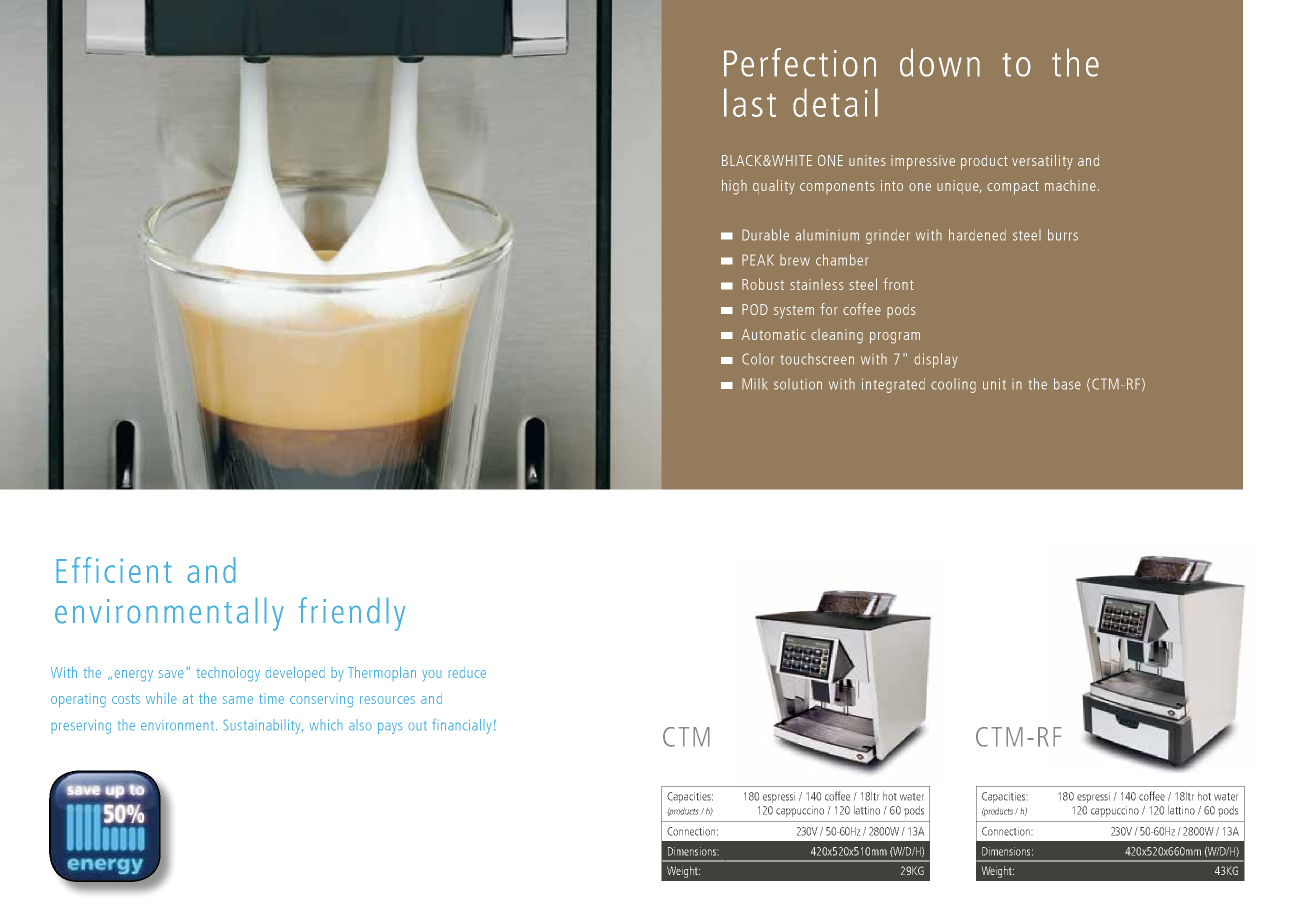 This screenshot has height=924, width=1308. I want to click on Perfection, so click(800, 62).
